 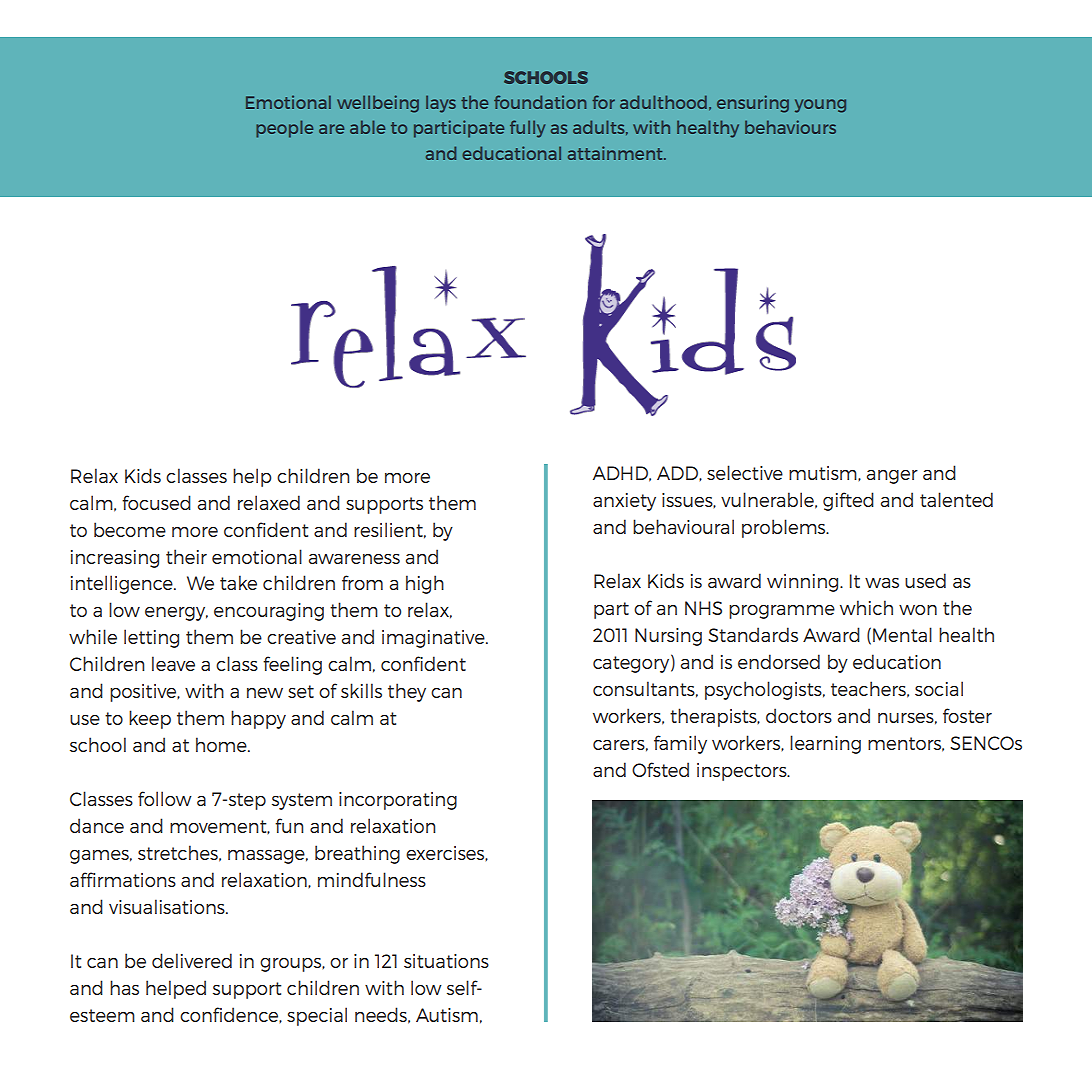 What do you see at coordinates (407, 692) in the screenshot?
I see `they` at bounding box center [407, 692].
